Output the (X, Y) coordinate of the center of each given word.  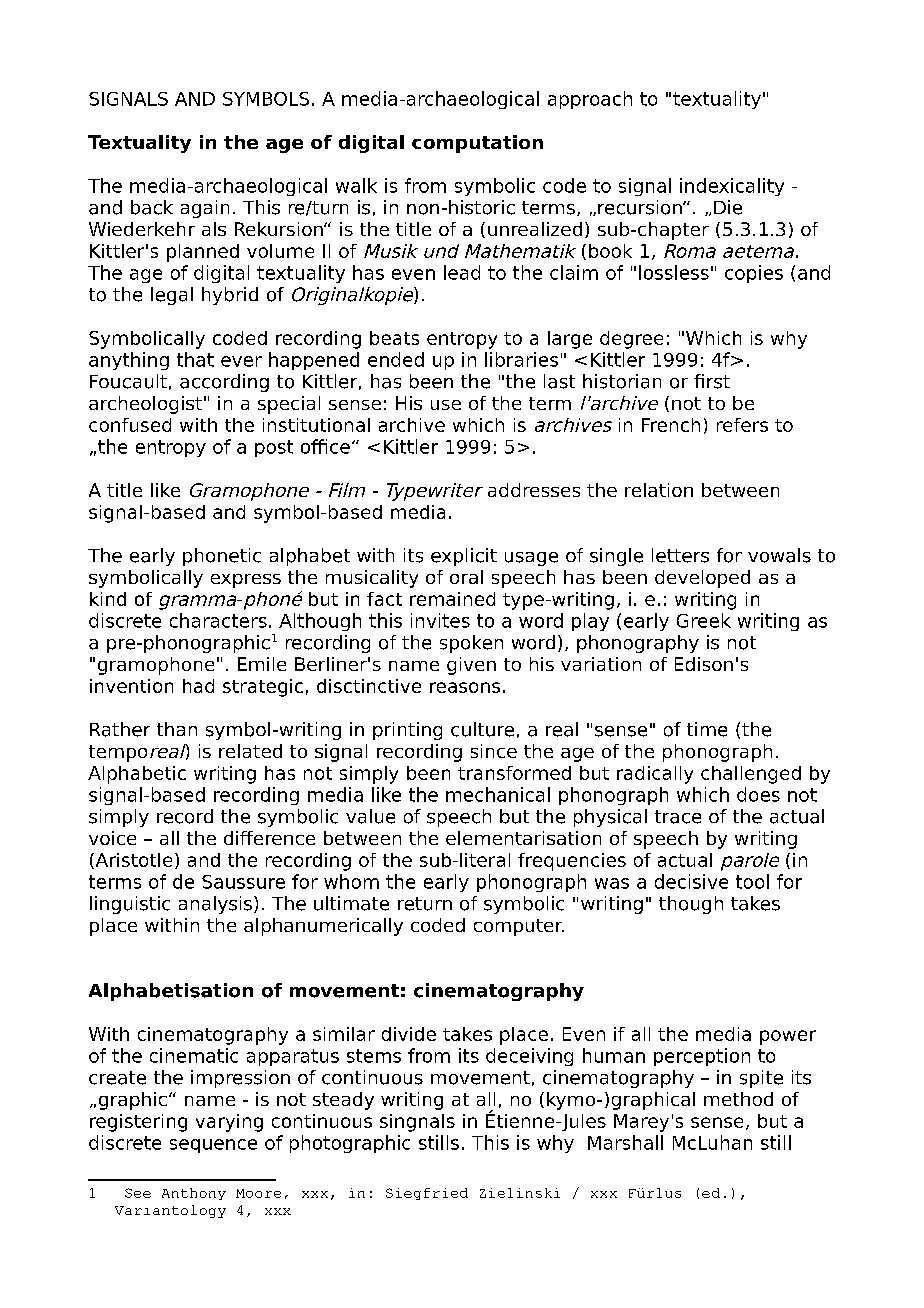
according (224, 383)
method (738, 1099)
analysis (215, 905)
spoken (471, 644)
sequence (213, 1146)
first (712, 381)
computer (519, 927)
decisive (691, 881)
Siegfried (427, 1194)
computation (477, 144)
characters (218, 620)
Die (728, 207)
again (205, 209)
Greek (704, 620)
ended (396, 359)
